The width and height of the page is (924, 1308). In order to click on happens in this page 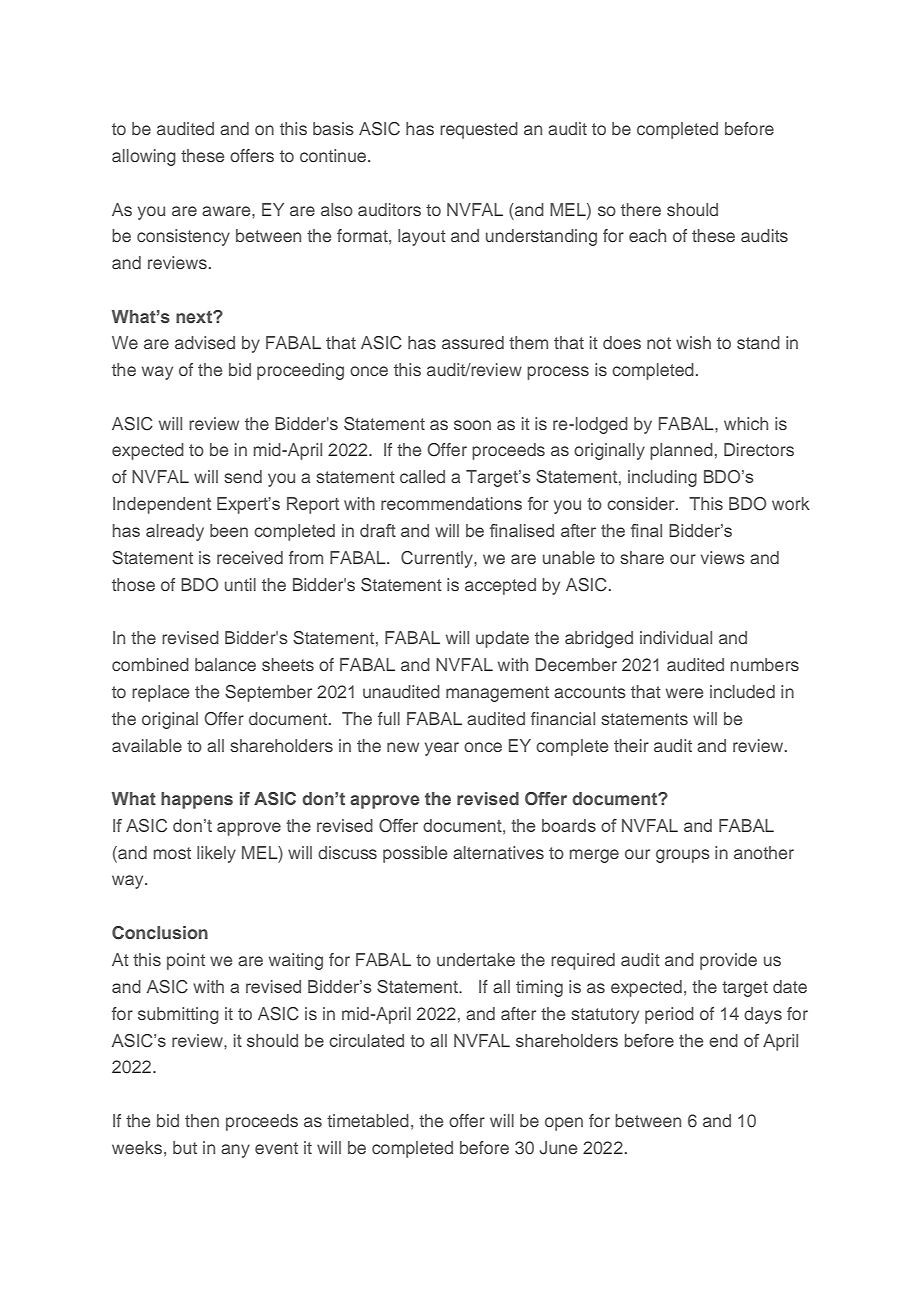, I will do `click(197, 800)`.
